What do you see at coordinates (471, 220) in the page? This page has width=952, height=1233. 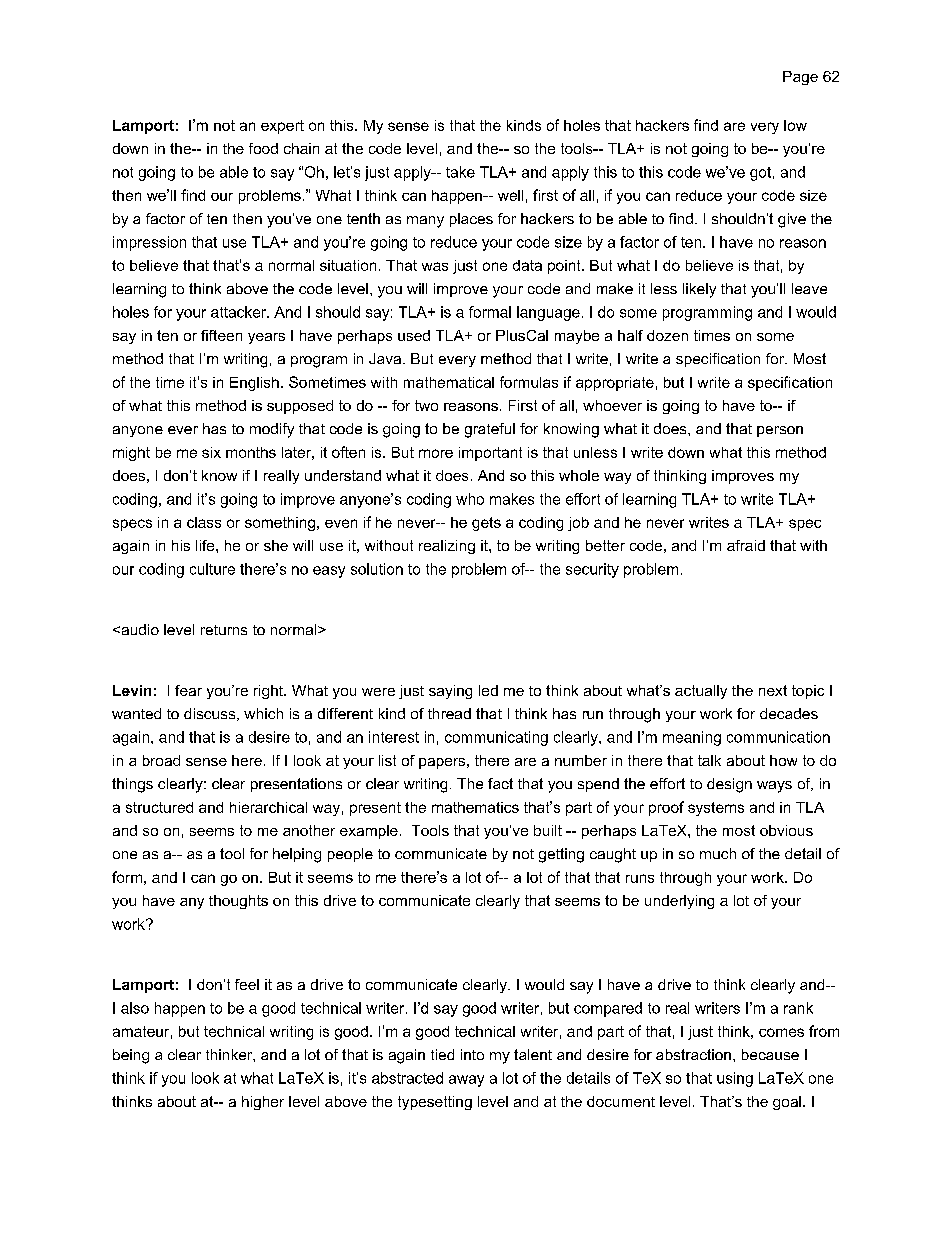 I see `places` at bounding box center [471, 220].
